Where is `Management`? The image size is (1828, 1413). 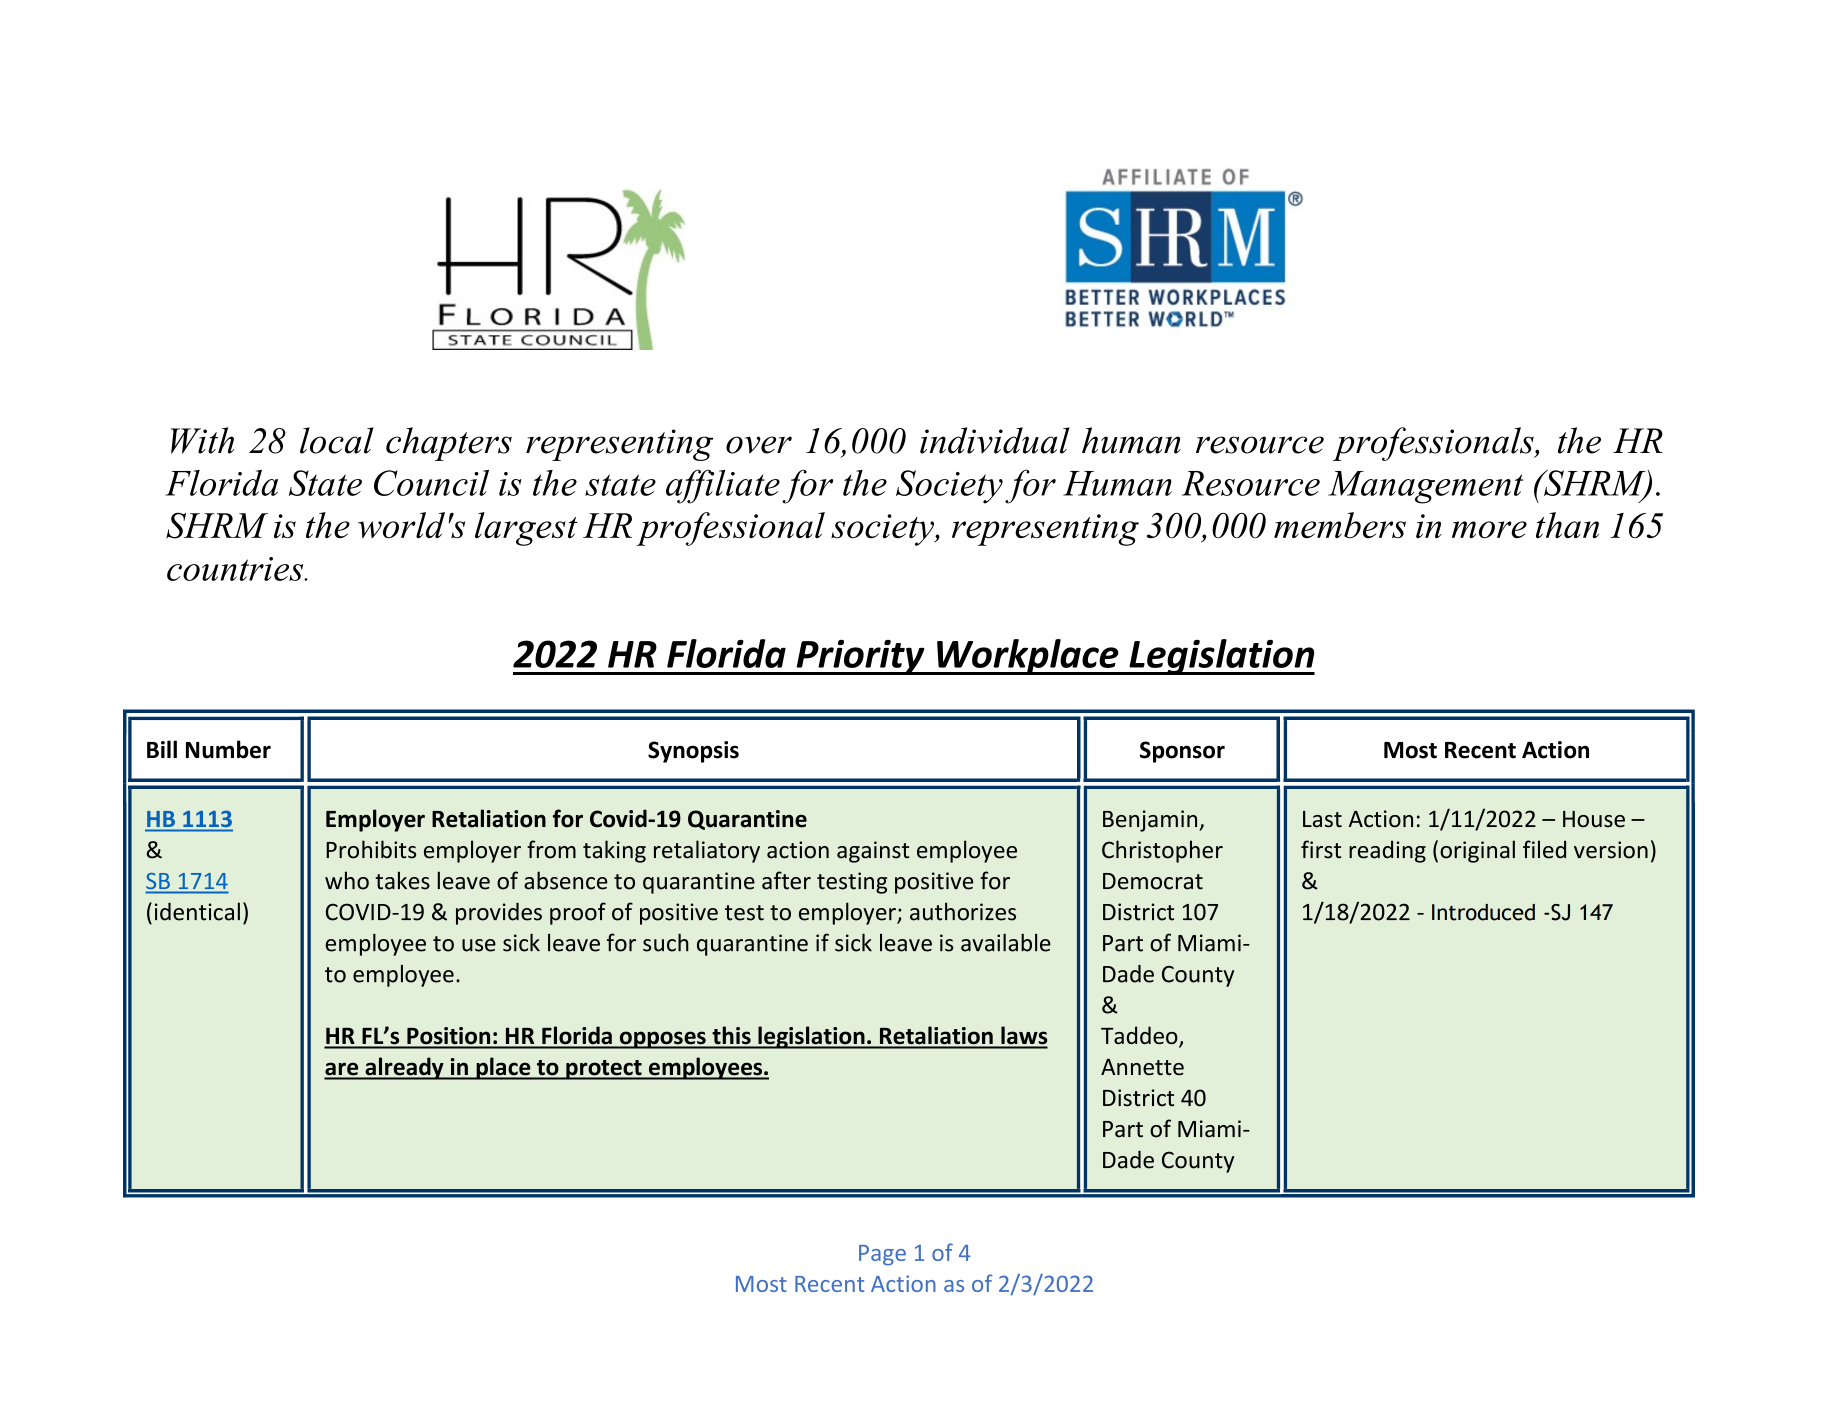 Management is located at coordinates (1426, 487).
